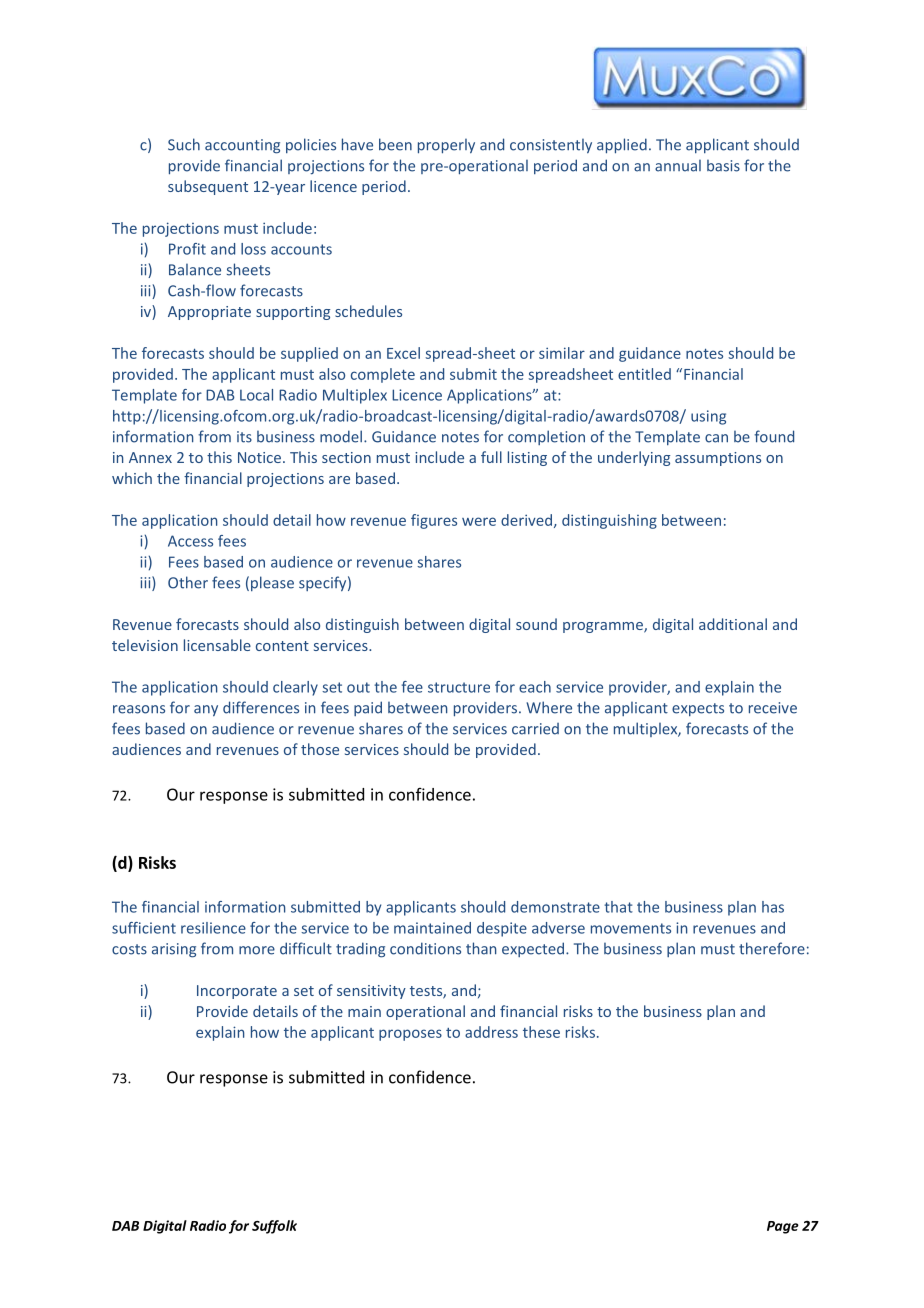 Image resolution: width=924 pixels, height=1308 pixels. I want to click on full, so click(491, 457).
